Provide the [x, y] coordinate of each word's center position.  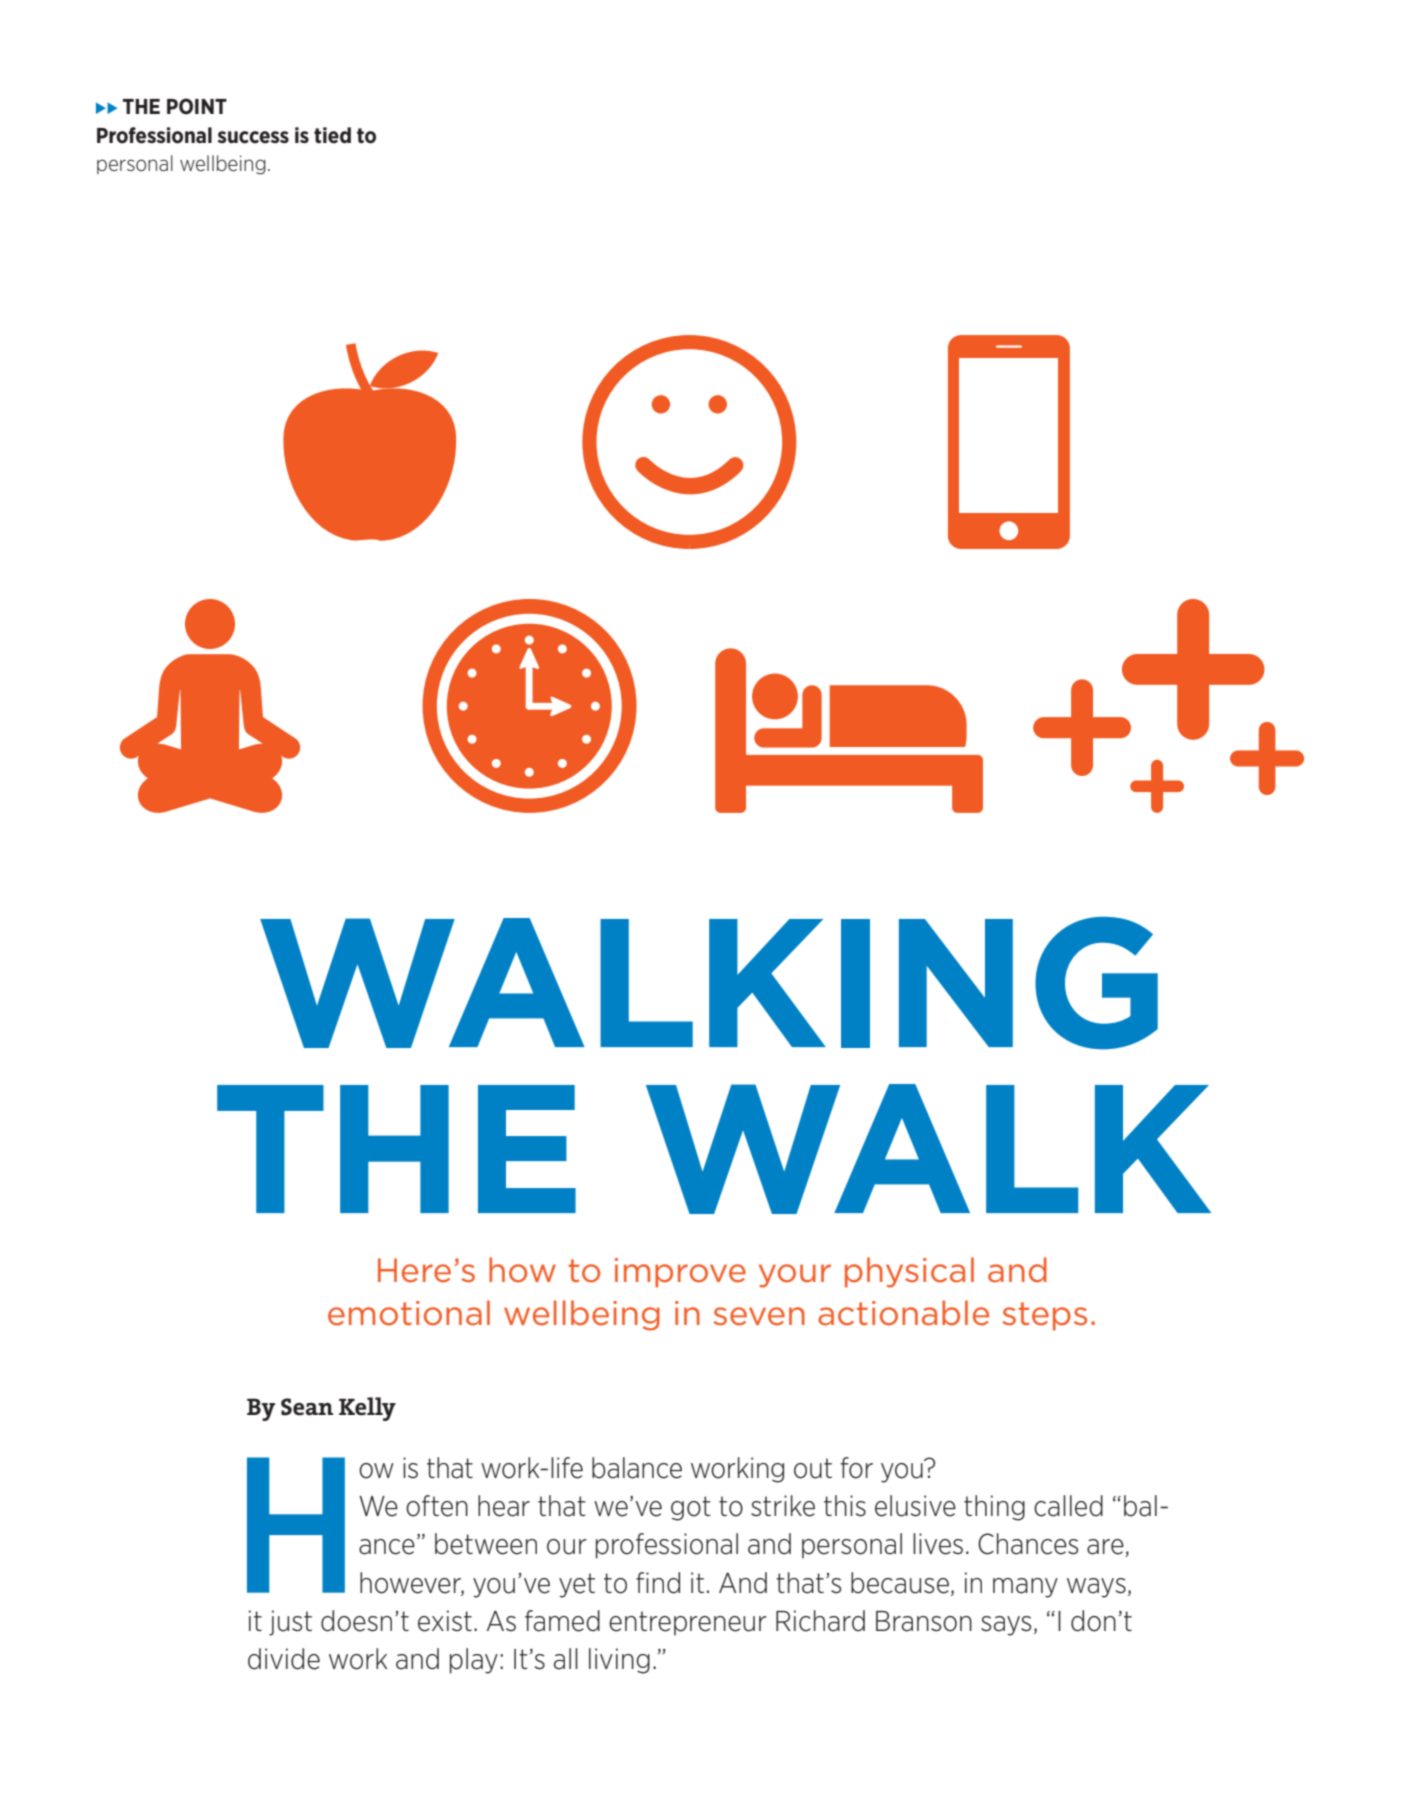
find [658, 1583]
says [1006, 1626]
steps [1044, 1316]
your [795, 1276]
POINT [197, 106]
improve [680, 1273]
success [253, 137]
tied [332, 135]
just [290, 1623]
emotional [409, 1313]
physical [909, 1272]
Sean [307, 1407]
